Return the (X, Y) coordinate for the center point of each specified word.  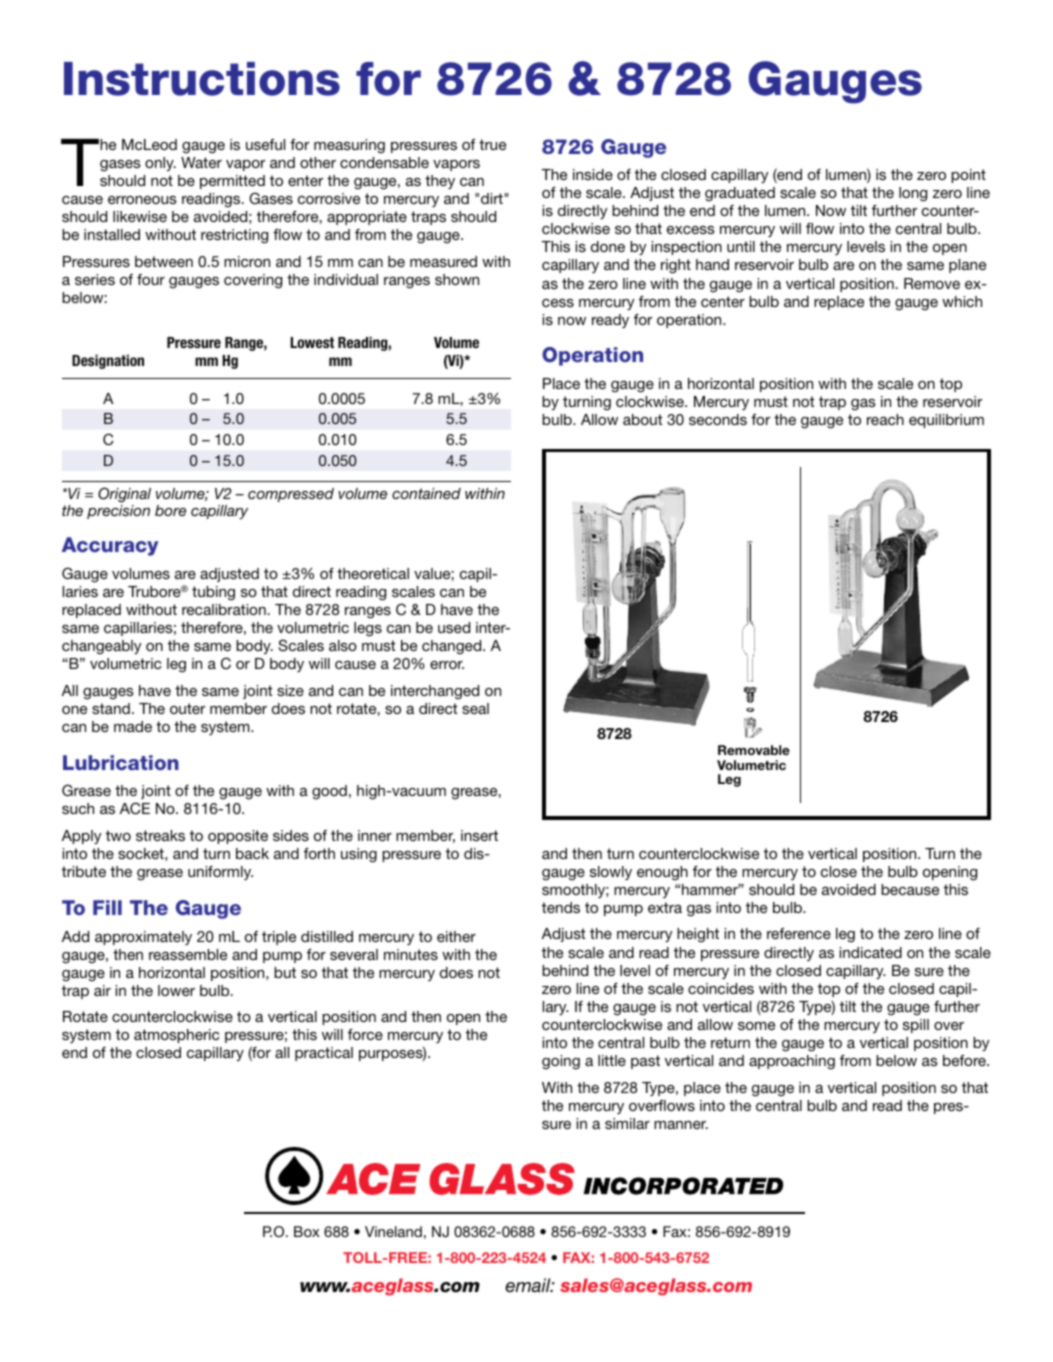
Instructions (202, 79)
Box (307, 1231)
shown (457, 279)
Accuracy (110, 546)
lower (176, 990)
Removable (754, 750)
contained (426, 493)
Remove (932, 283)
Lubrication (121, 762)
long (913, 194)
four (151, 279)
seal (475, 708)
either (456, 936)
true (492, 144)
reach (885, 419)
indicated (871, 952)
